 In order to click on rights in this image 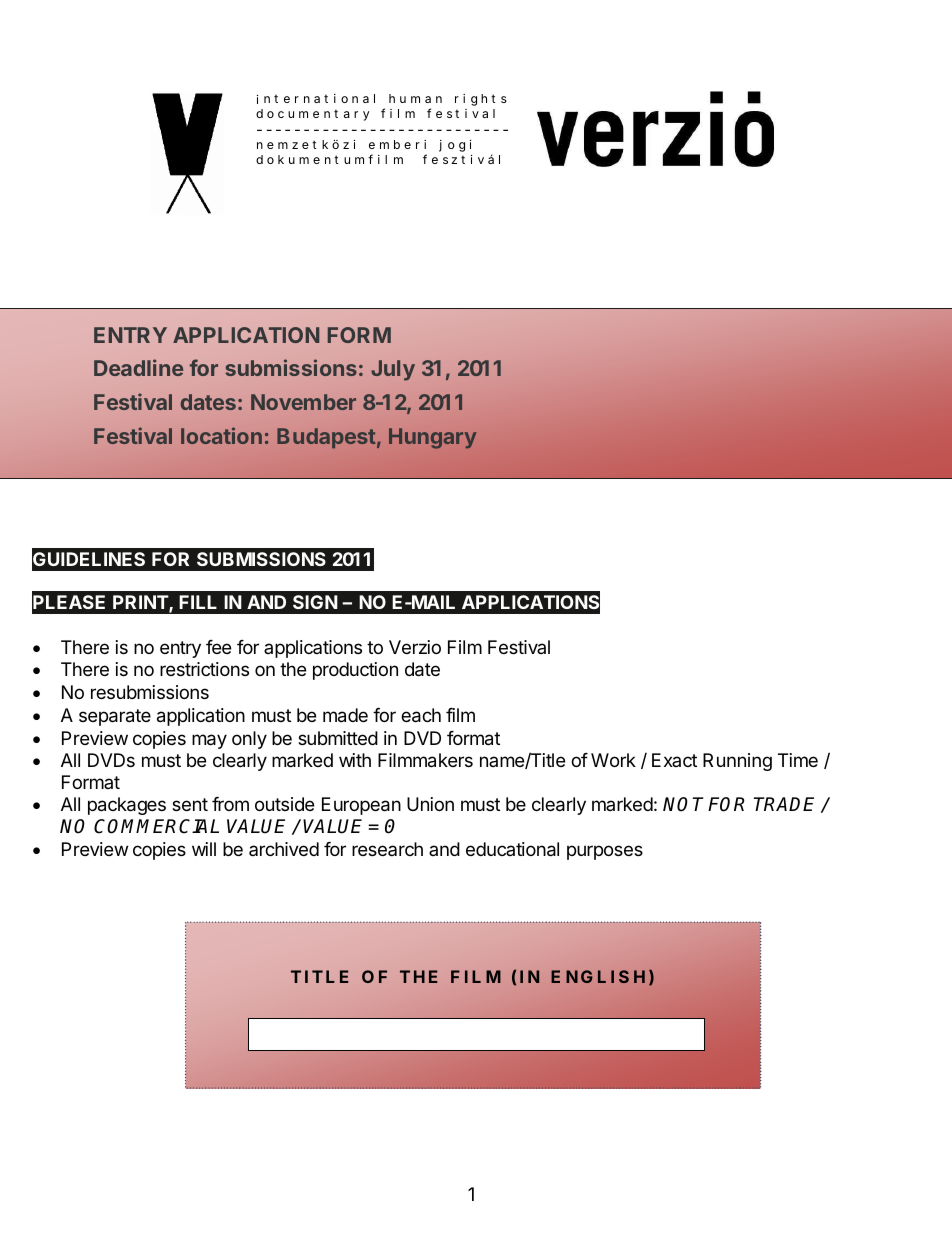, I will do `click(481, 100)`.
